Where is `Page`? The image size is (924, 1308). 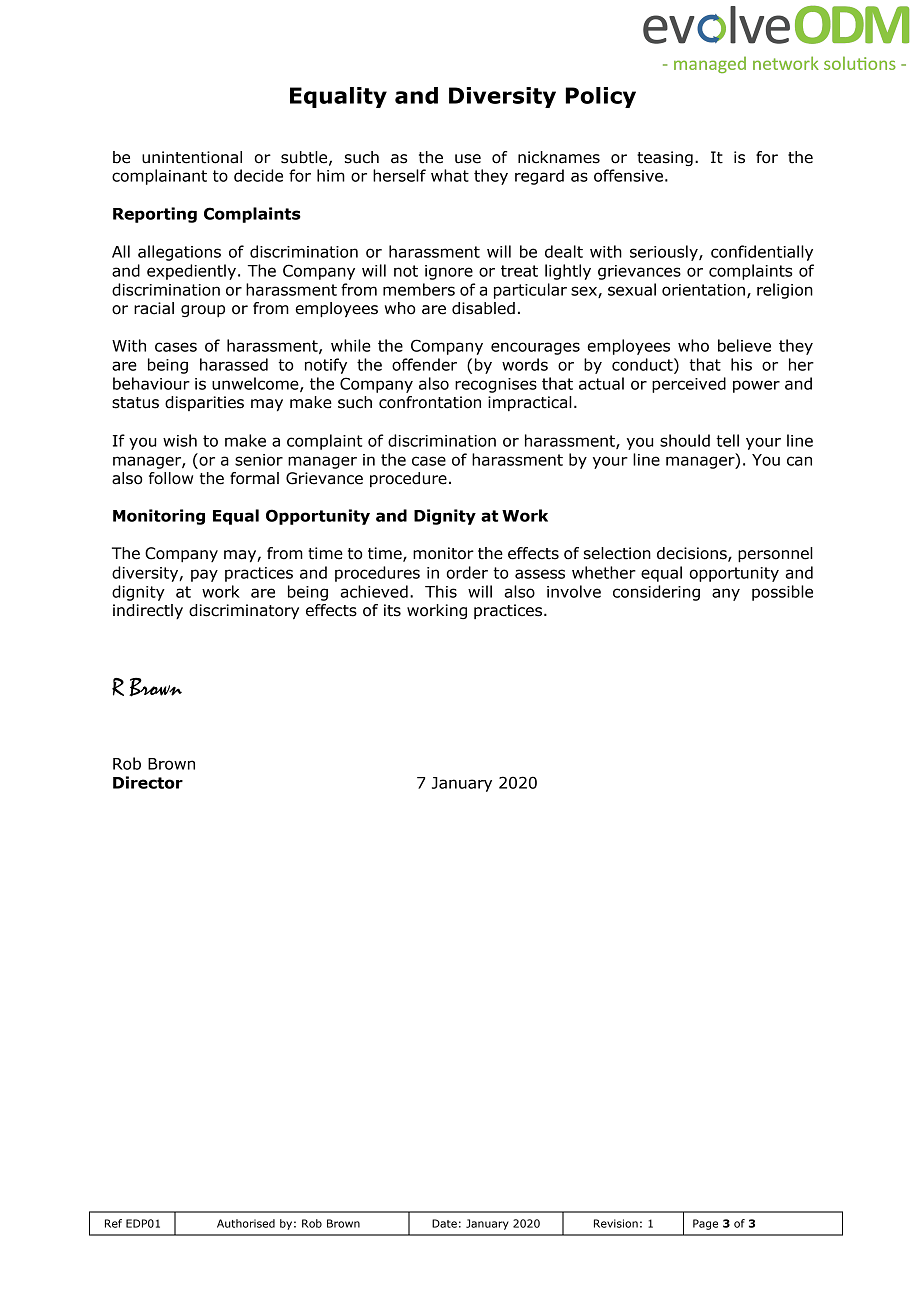 Page is located at coordinates (705, 1224).
